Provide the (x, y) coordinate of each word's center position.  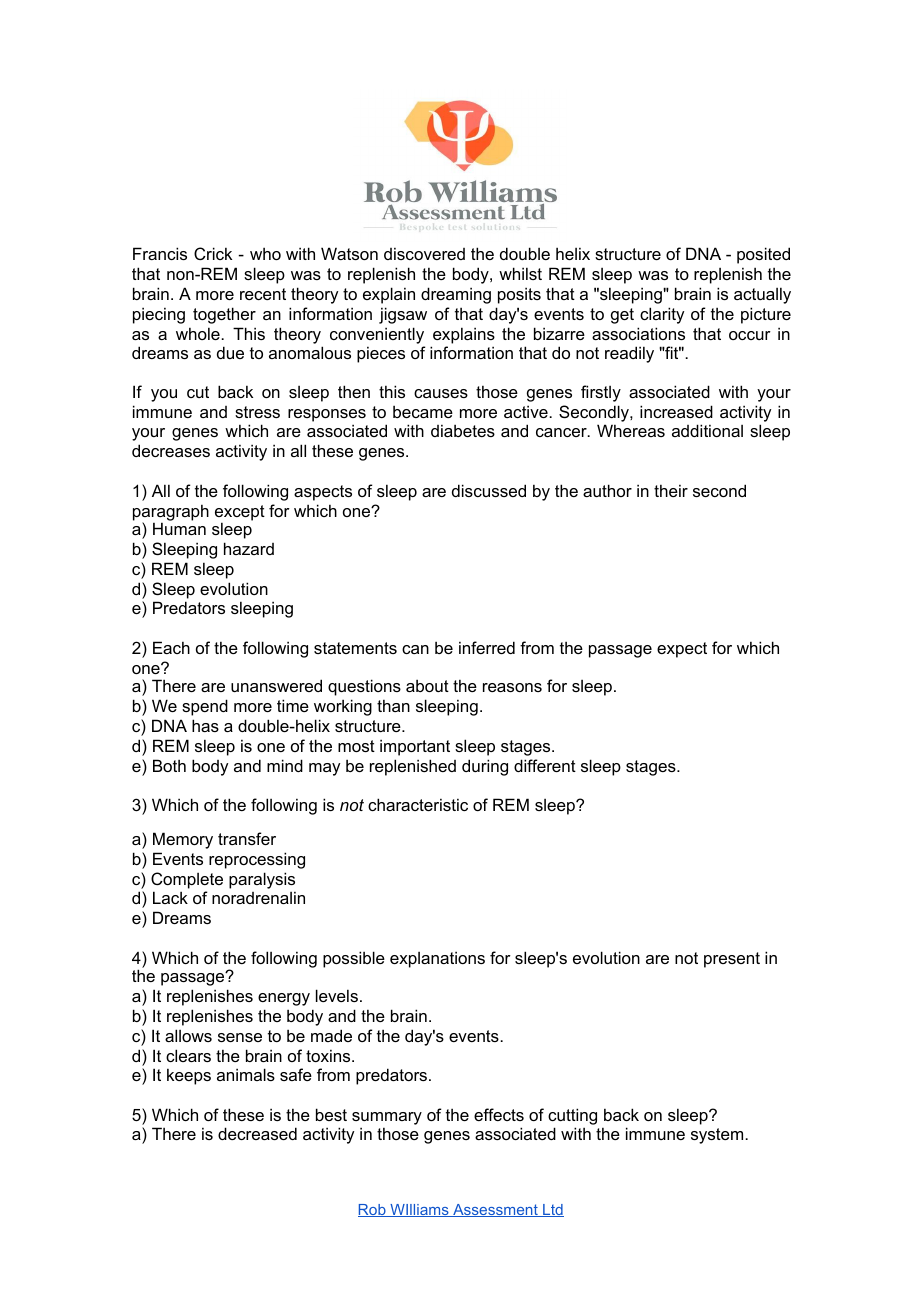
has (205, 725)
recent (263, 294)
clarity (662, 315)
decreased (257, 1133)
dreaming (456, 295)
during (485, 767)
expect (682, 650)
